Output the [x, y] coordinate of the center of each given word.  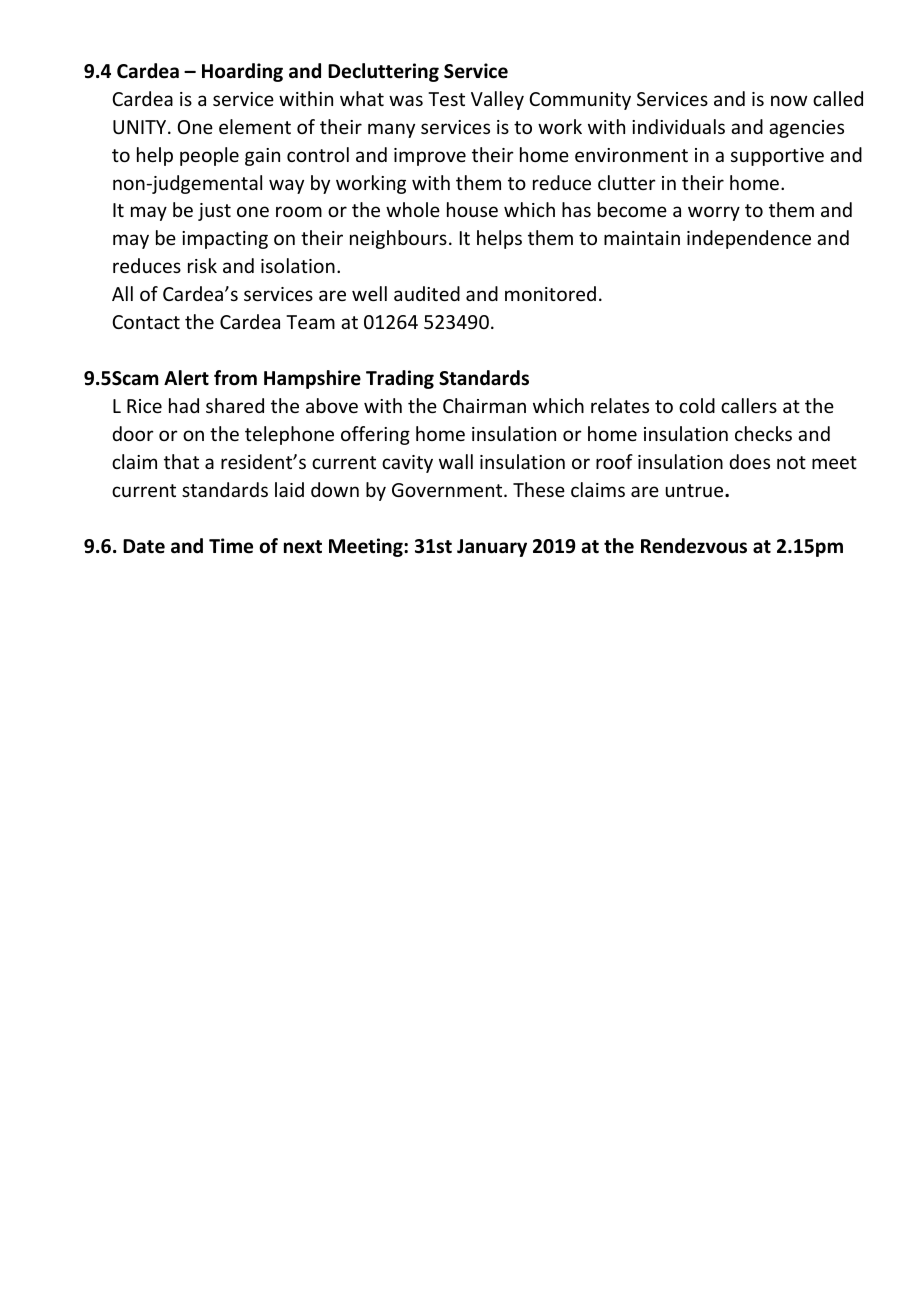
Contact [146, 322]
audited [427, 293]
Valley [497, 100]
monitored [550, 293]
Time [231, 546]
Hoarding [242, 72]
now [789, 100]
